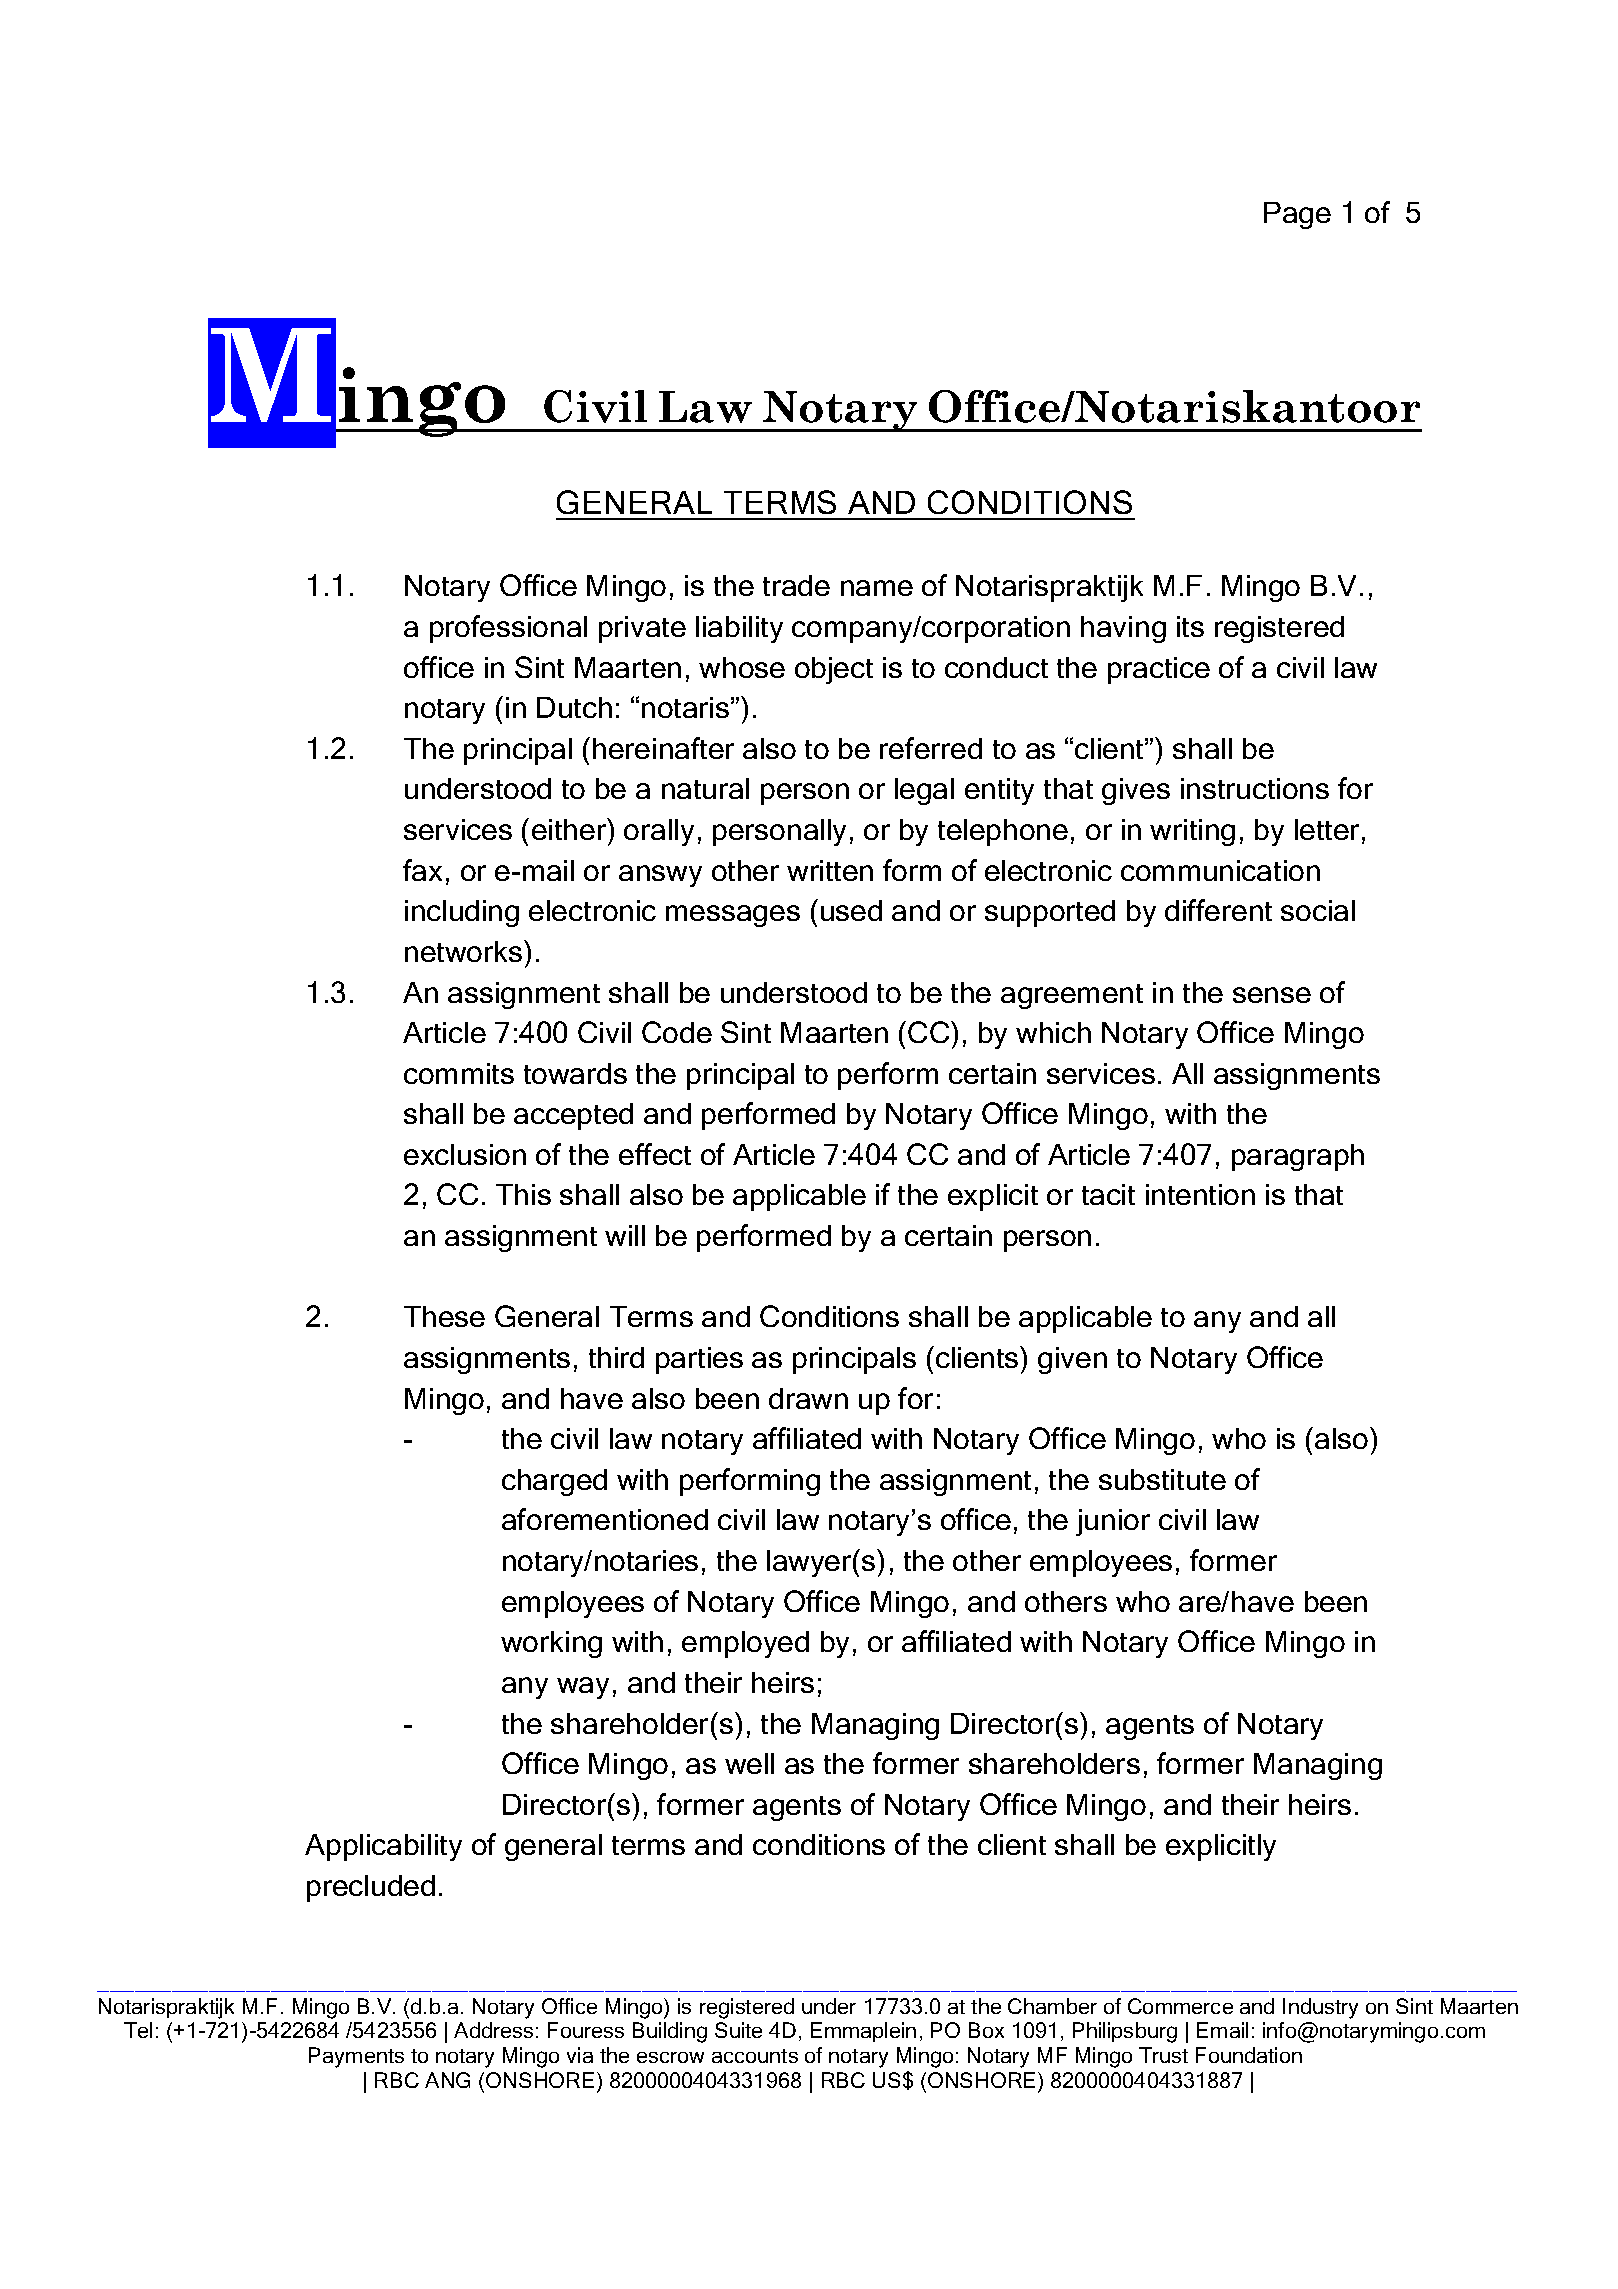  I want to click on accounts, so click(755, 2056).
